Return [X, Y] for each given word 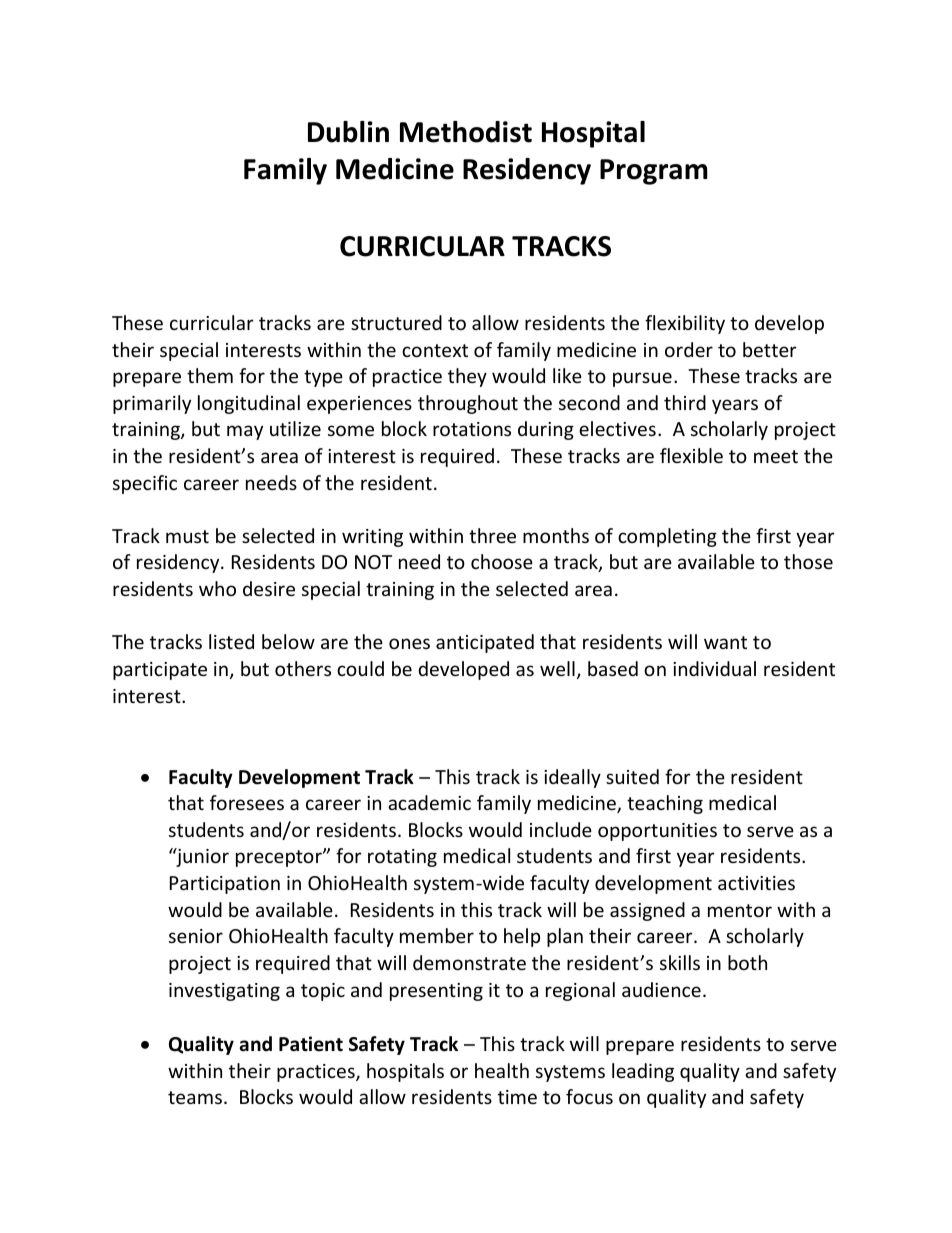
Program [654, 172]
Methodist [466, 132]
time [517, 1097]
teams [195, 1097]
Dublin [348, 132]
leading [643, 1072]
